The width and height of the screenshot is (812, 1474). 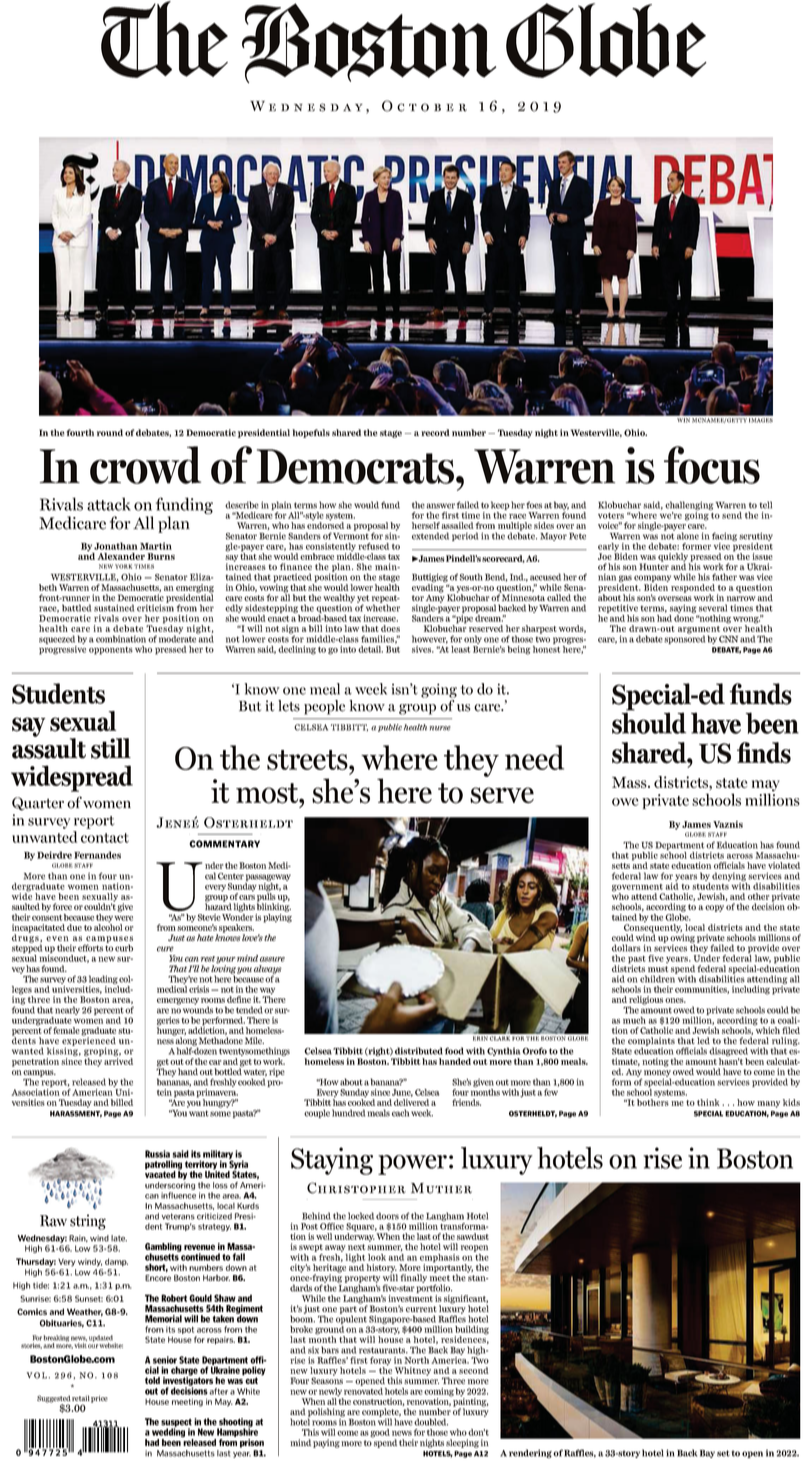 I want to click on still, so click(x=111, y=748).
